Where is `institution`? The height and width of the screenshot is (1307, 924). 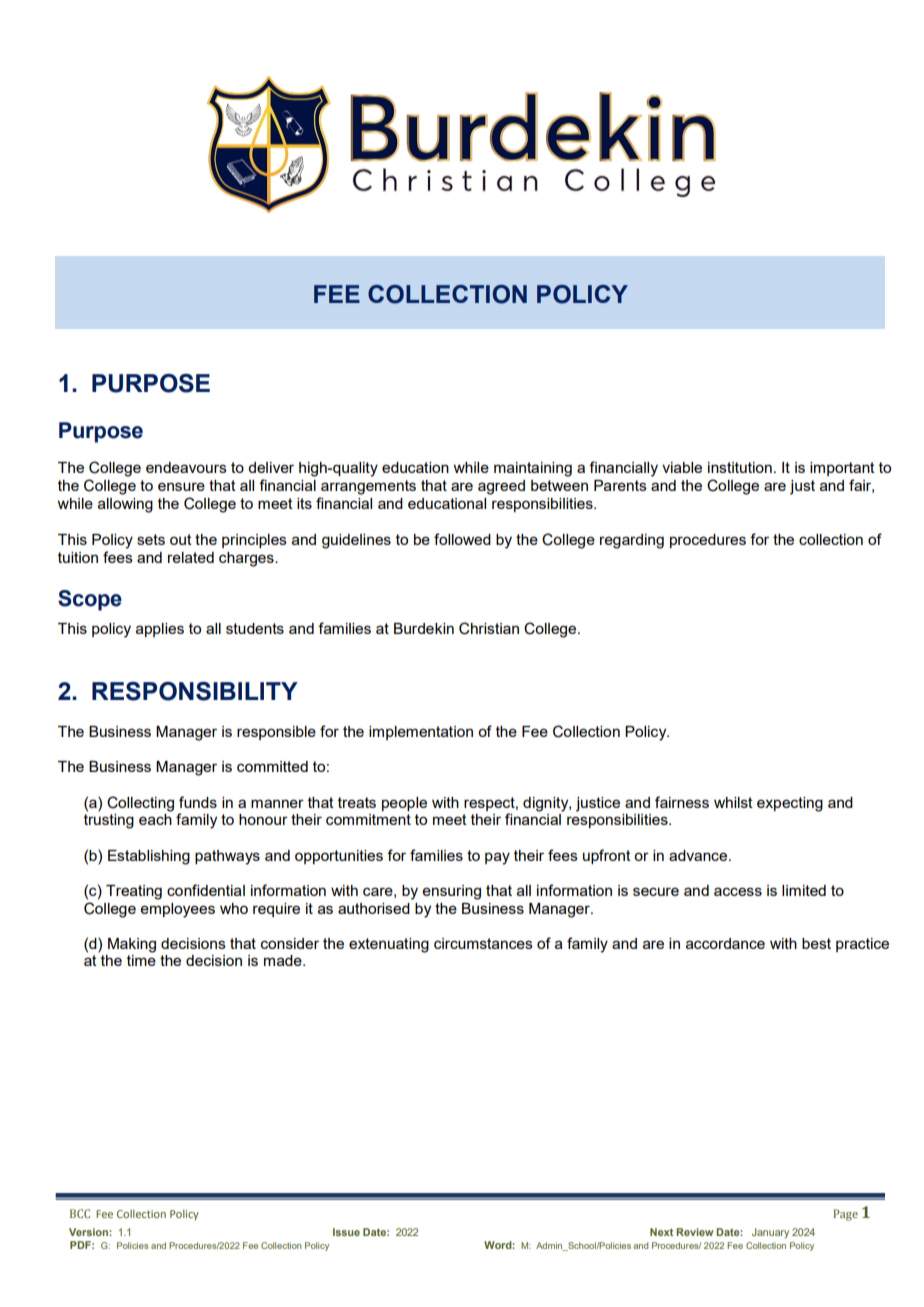 institution is located at coordinates (740, 467).
